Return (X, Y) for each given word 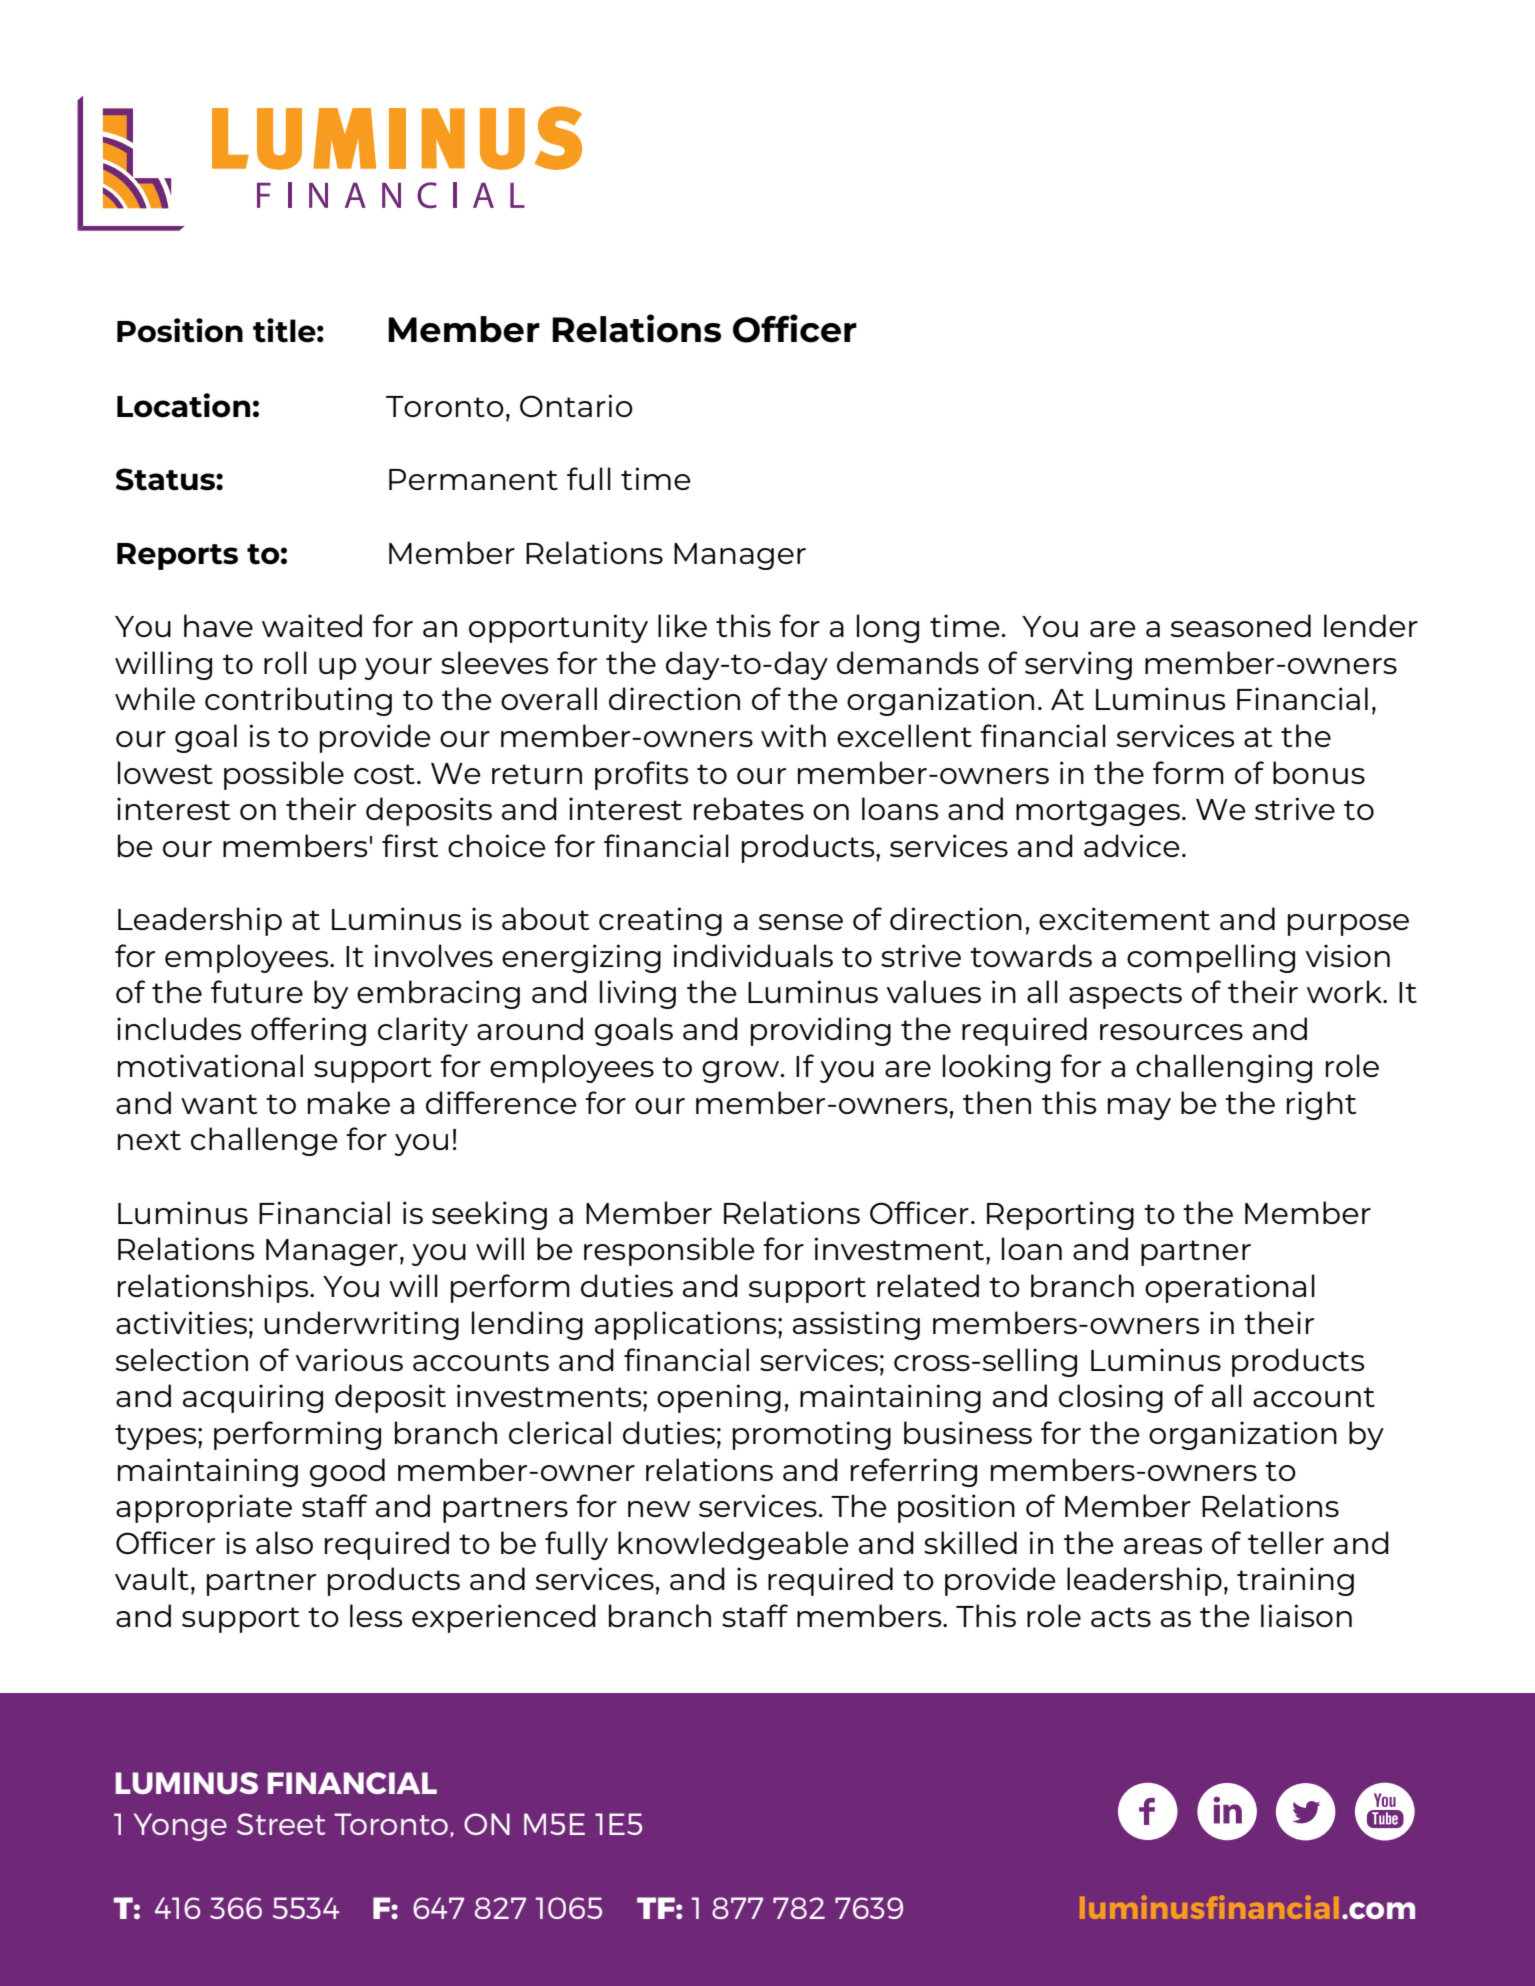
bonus (1319, 772)
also (284, 1542)
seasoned (1241, 625)
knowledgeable (733, 1545)
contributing (298, 701)
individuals (753, 955)
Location (183, 405)
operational (1230, 1288)
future (257, 991)
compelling (1211, 958)
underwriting (361, 1325)
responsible (669, 1251)
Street (281, 1824)
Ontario (576, 405)
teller (1286, 1542)
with (793, 735)
